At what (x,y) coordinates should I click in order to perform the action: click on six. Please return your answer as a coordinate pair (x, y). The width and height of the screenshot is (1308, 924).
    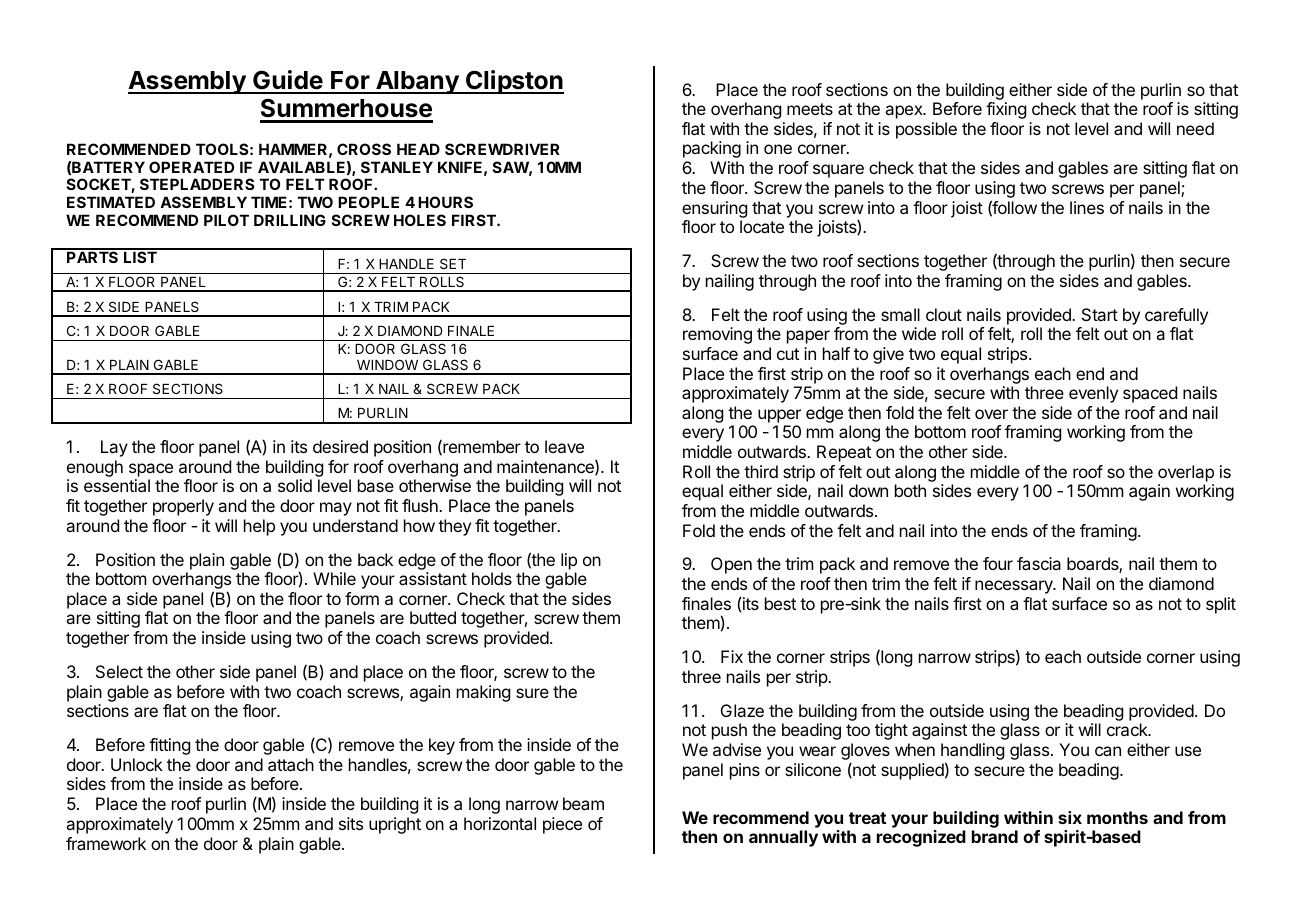
    Looking at the image, I should click on (1070, 817).
